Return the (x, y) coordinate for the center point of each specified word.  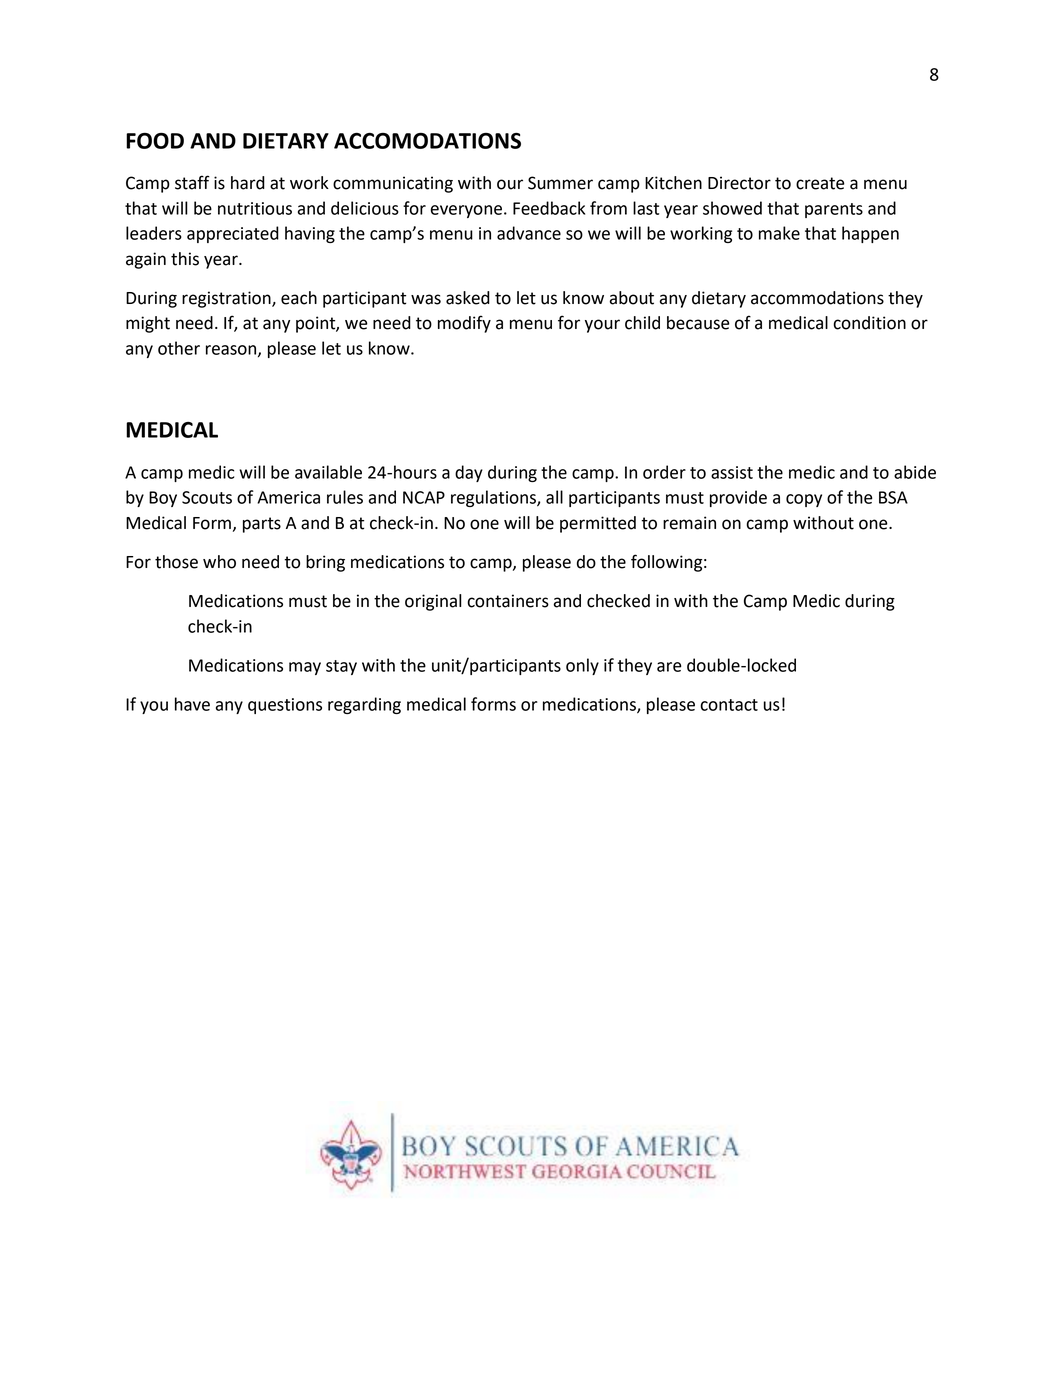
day (469, 473)
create (820, 183)
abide (915, 472)
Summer (560, 183)
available (328, 472)
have (192, 704)
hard (248, 183)
